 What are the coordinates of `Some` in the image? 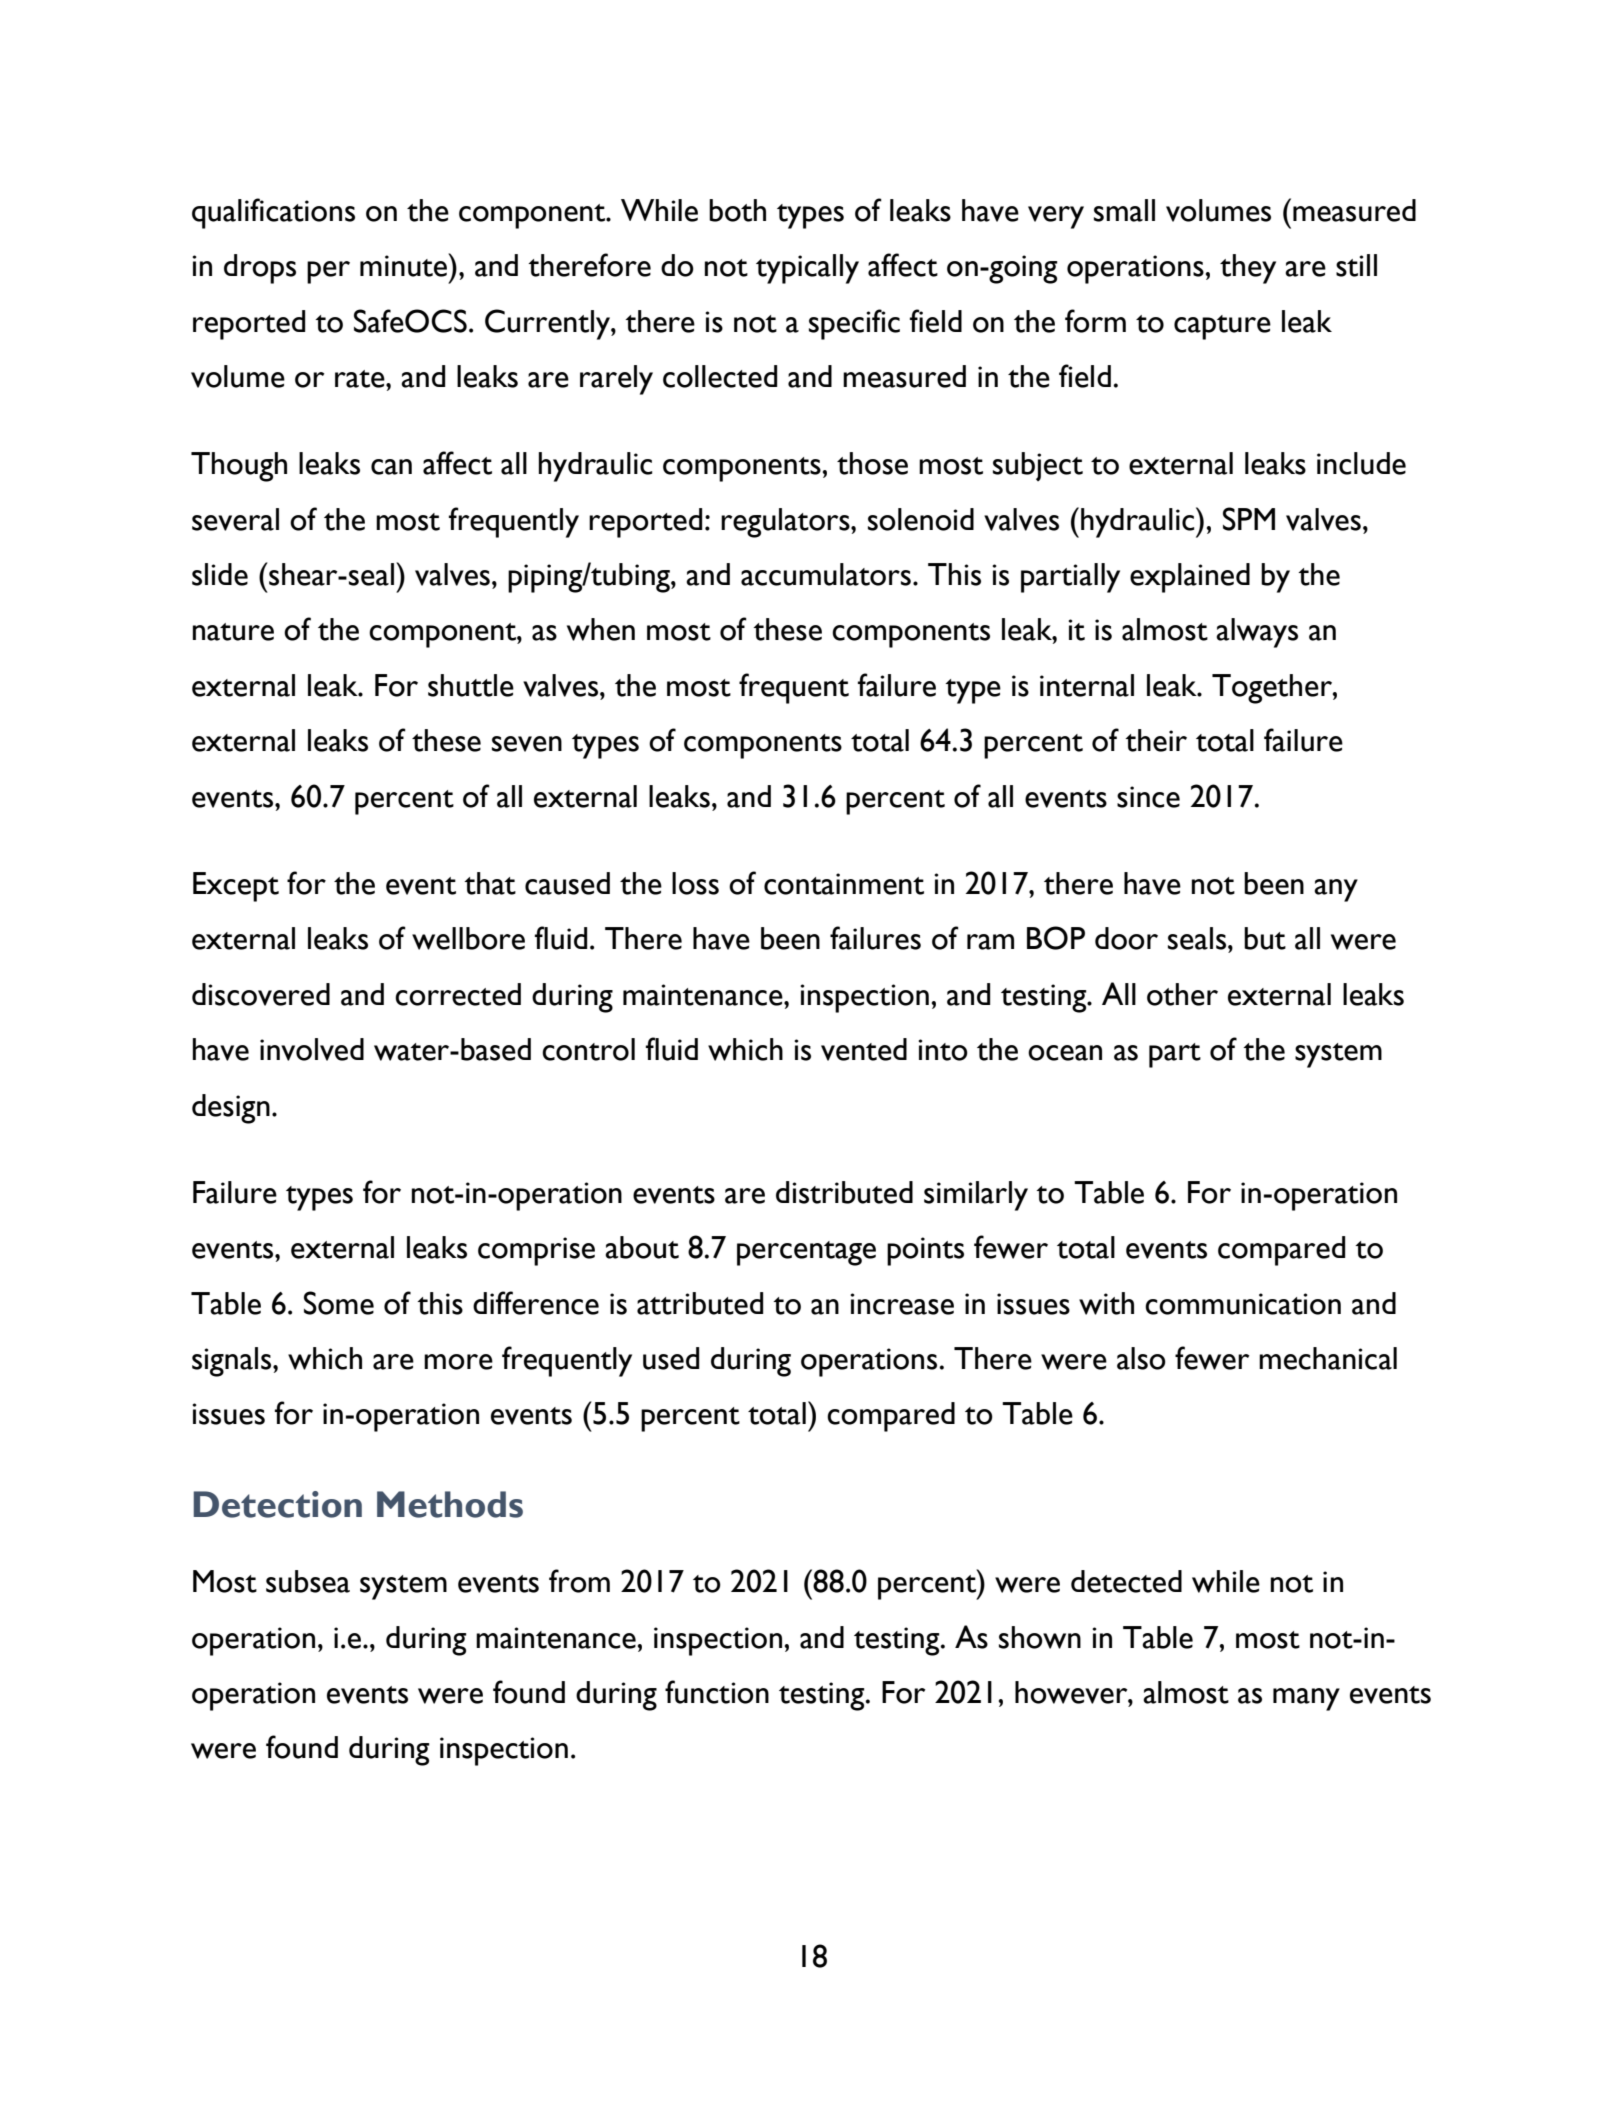 It's located at (339, 1303).
